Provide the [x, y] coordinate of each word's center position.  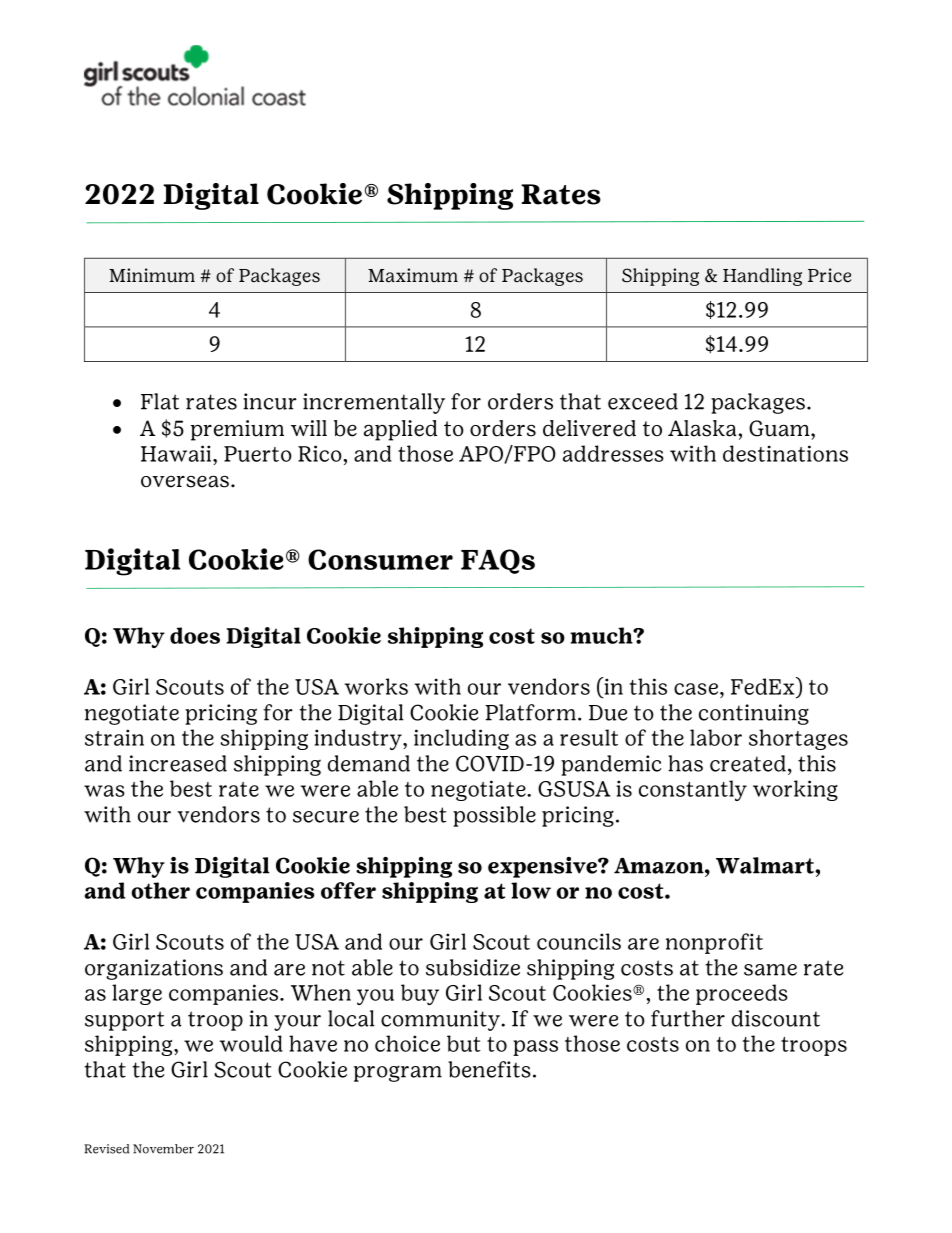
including [461, 739]
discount [776, 1018]
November [163, 1149]
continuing [754, 714]
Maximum [413, 275]
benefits [489, 1069]
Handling [762, 277]
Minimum [152, 275]
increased [178, 763]
